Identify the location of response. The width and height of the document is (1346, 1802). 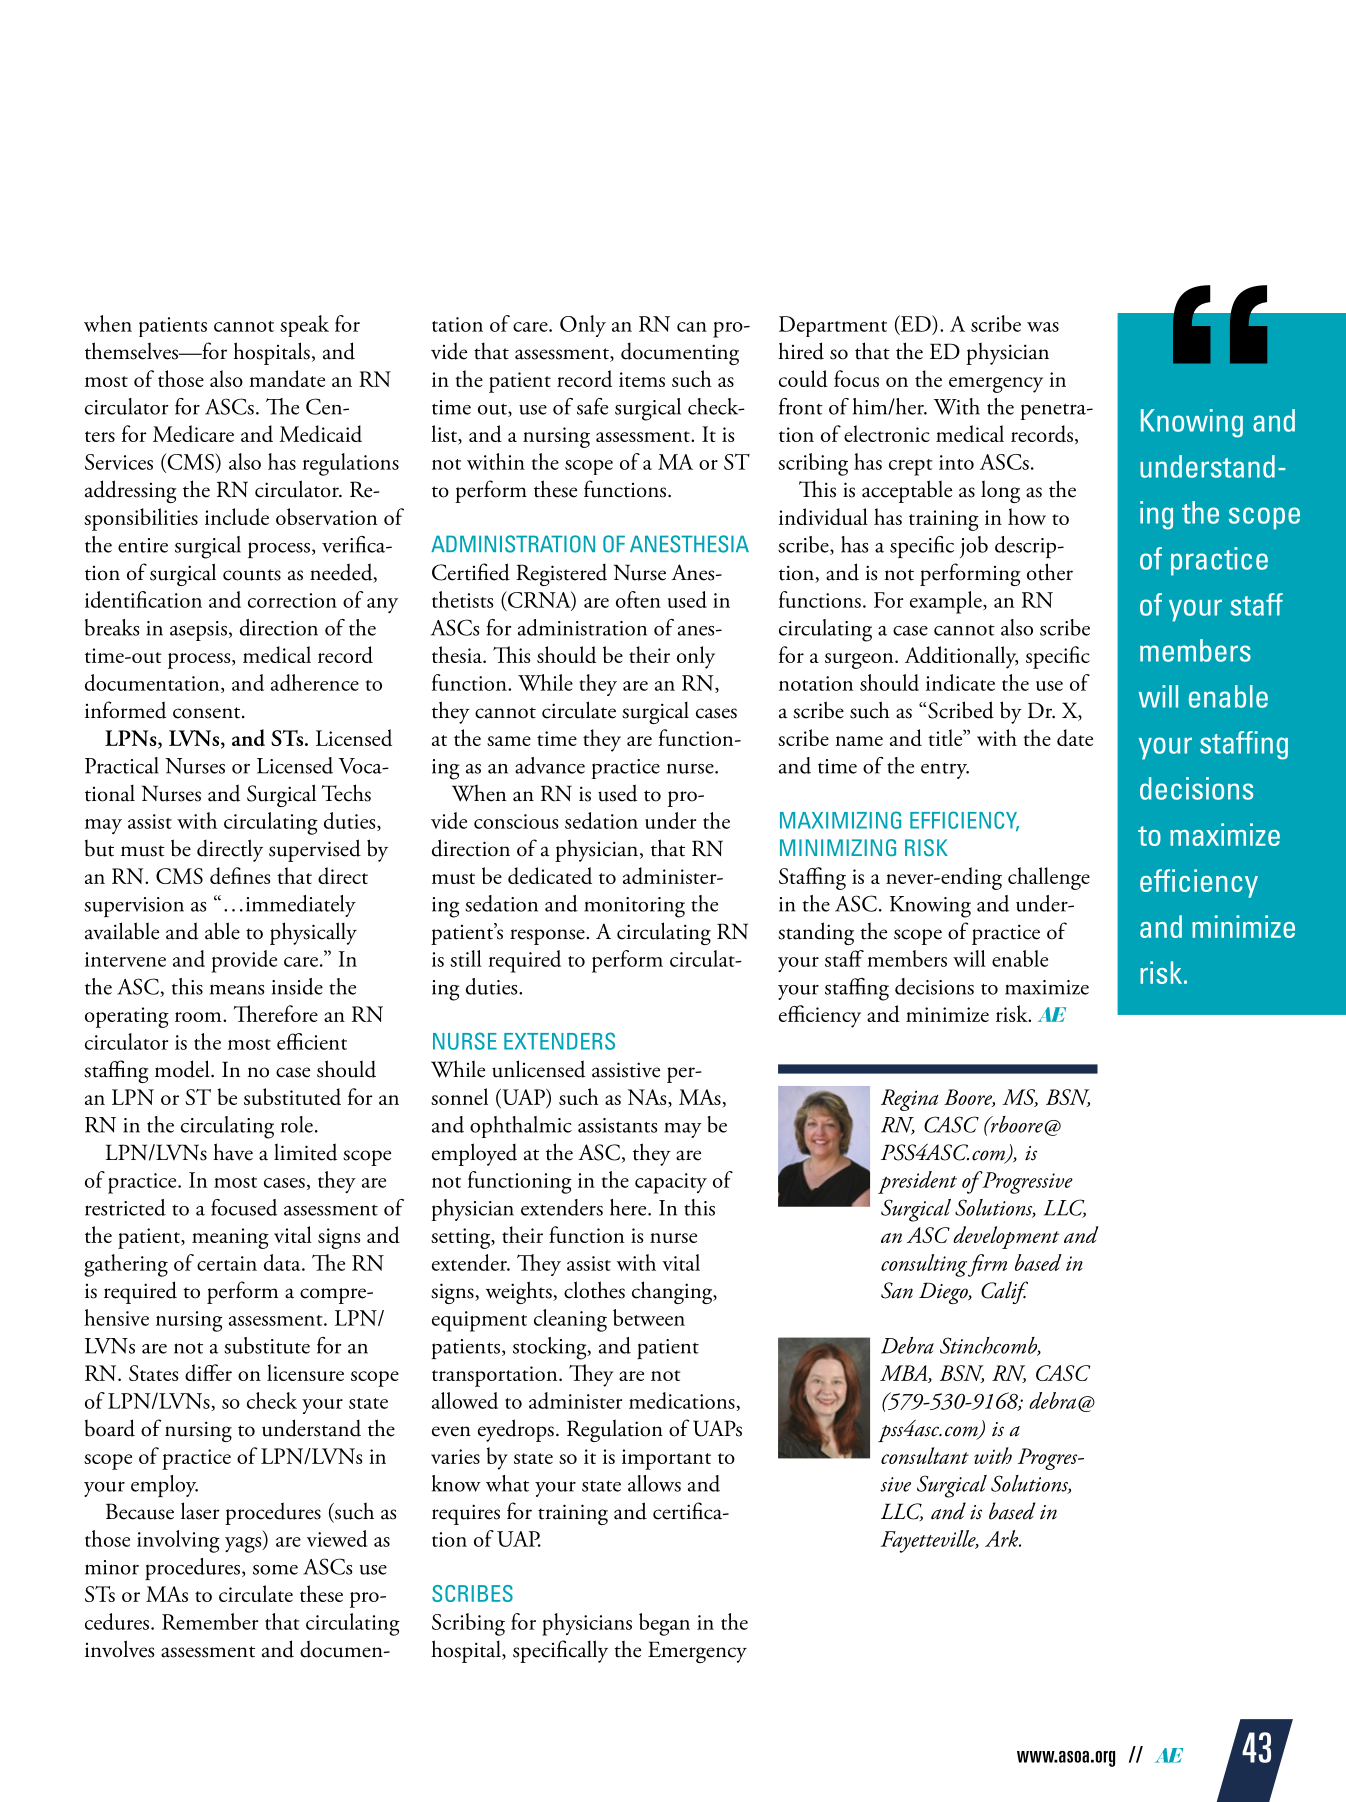
(548, 937).
